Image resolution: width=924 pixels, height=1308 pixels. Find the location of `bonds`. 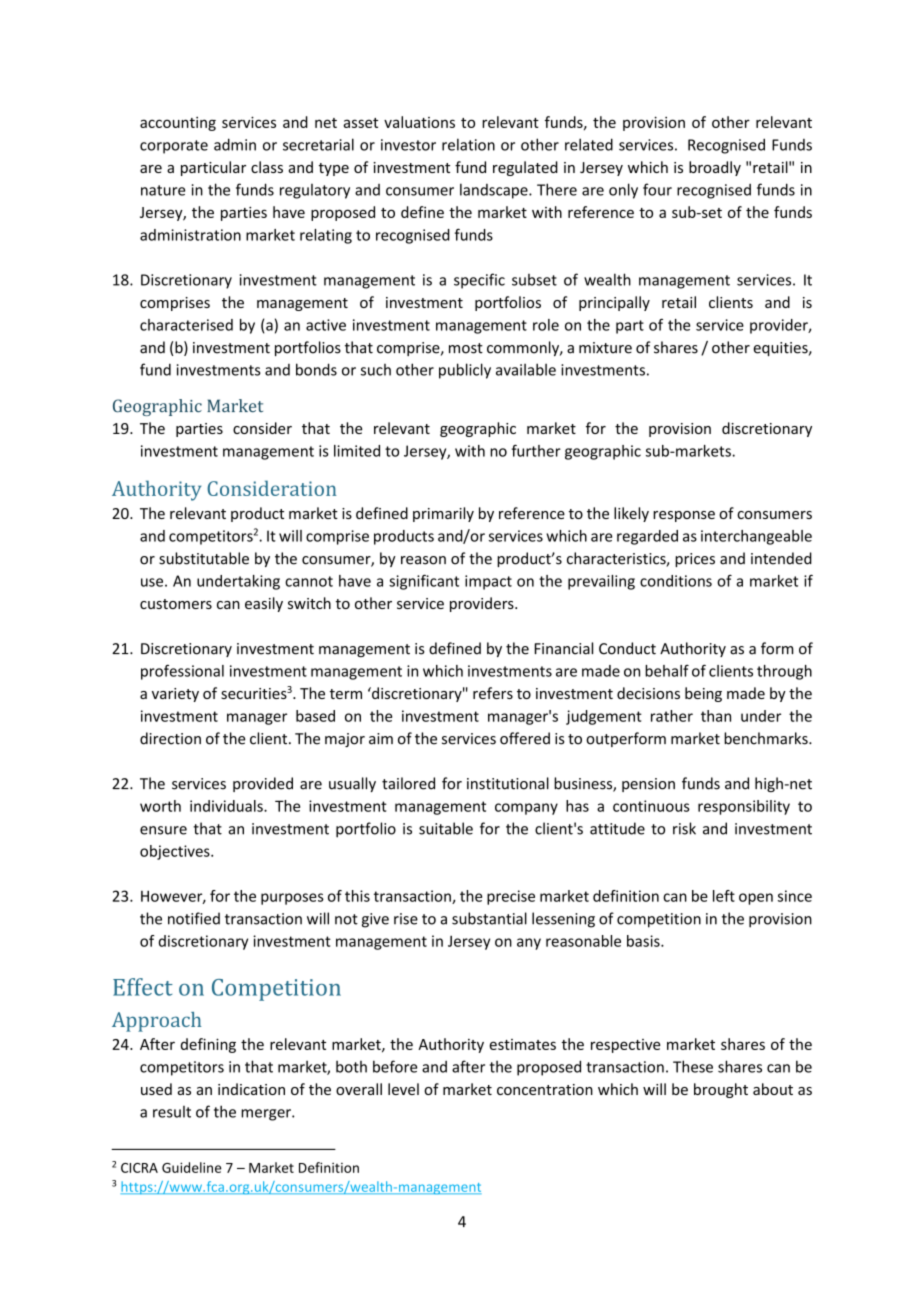

bonds is located at coordinates (316, 369).
